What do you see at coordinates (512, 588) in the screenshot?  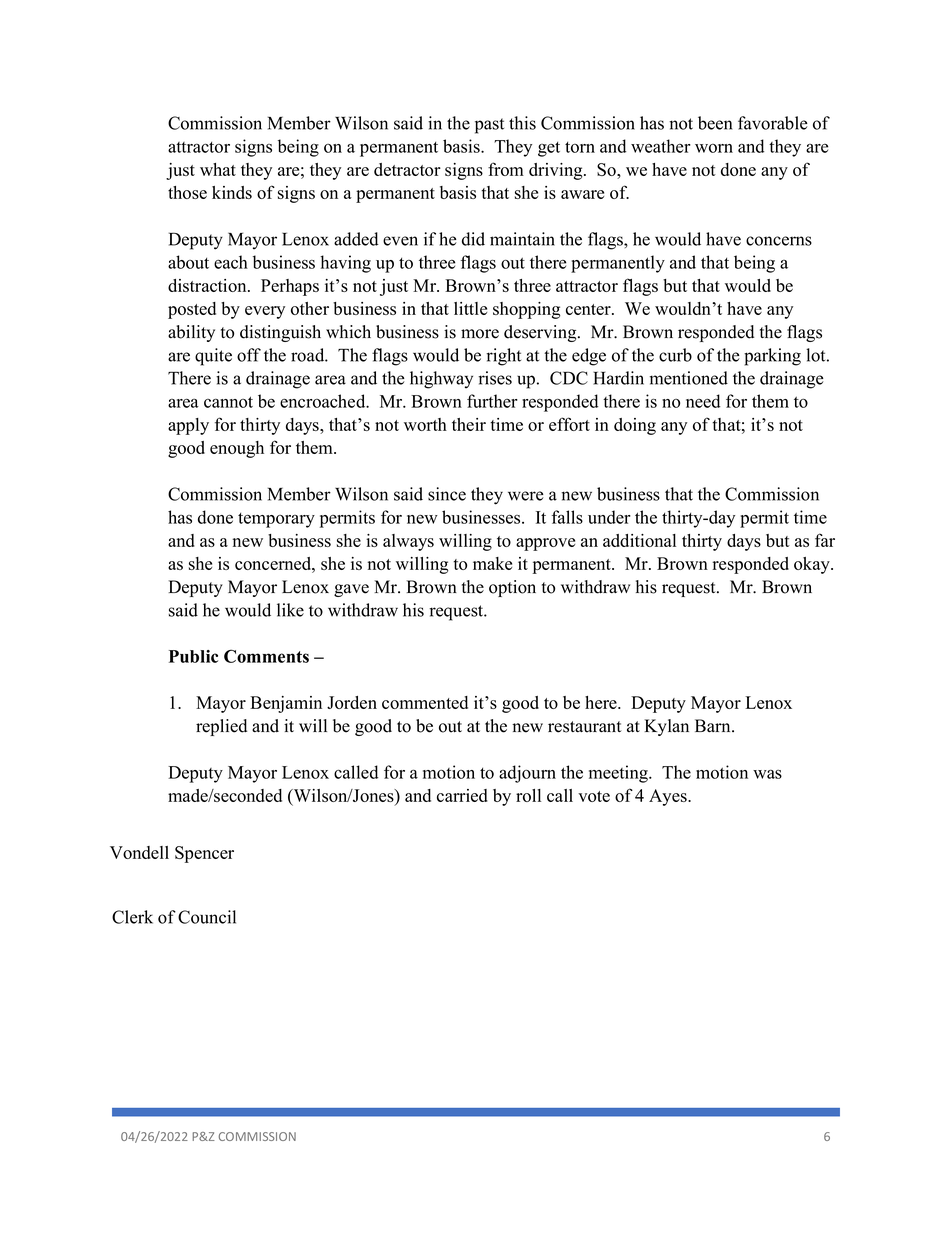 I see `option` at bounding box center [512, 588].
